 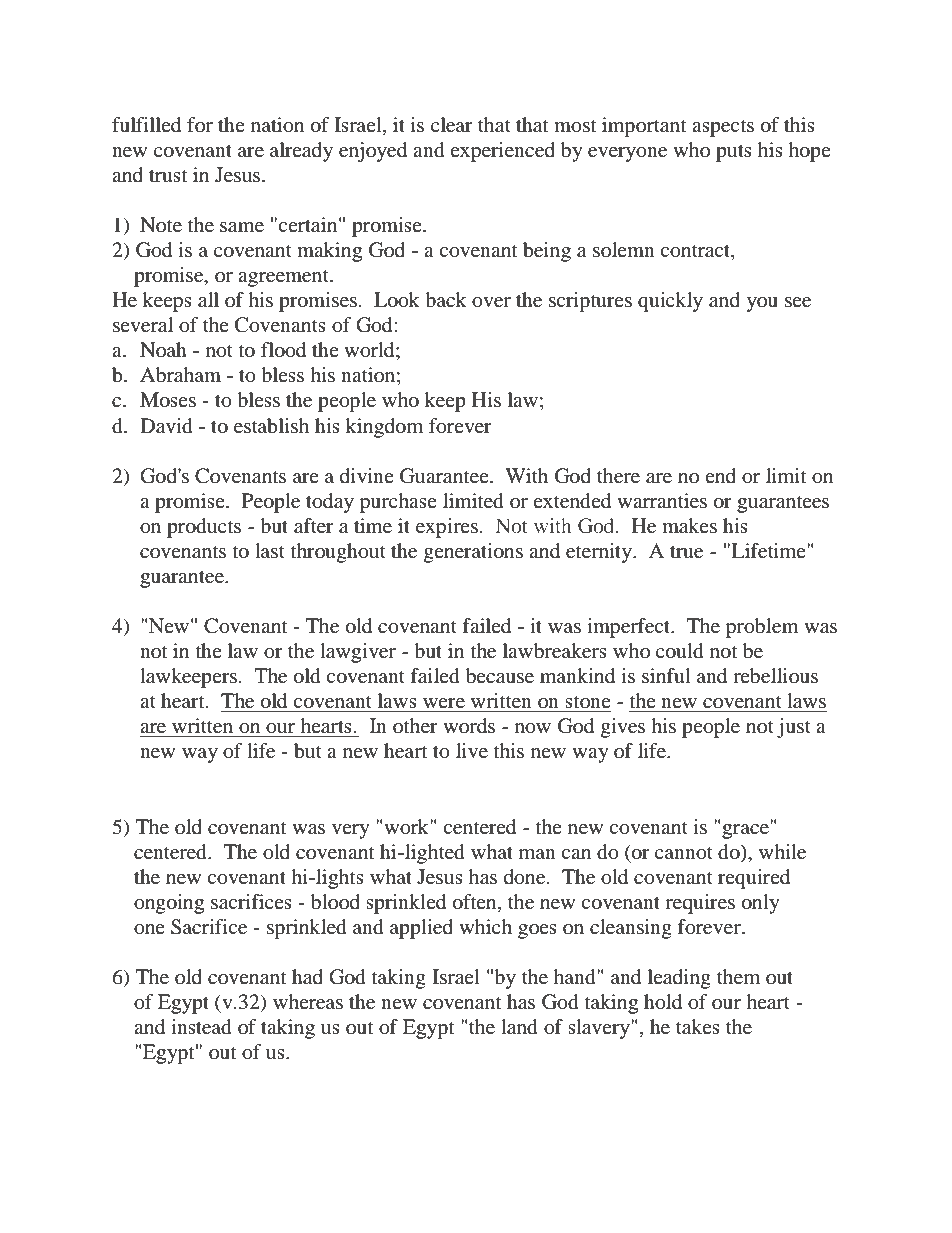 I want to click on instead, so click(x=201, y=1027).
